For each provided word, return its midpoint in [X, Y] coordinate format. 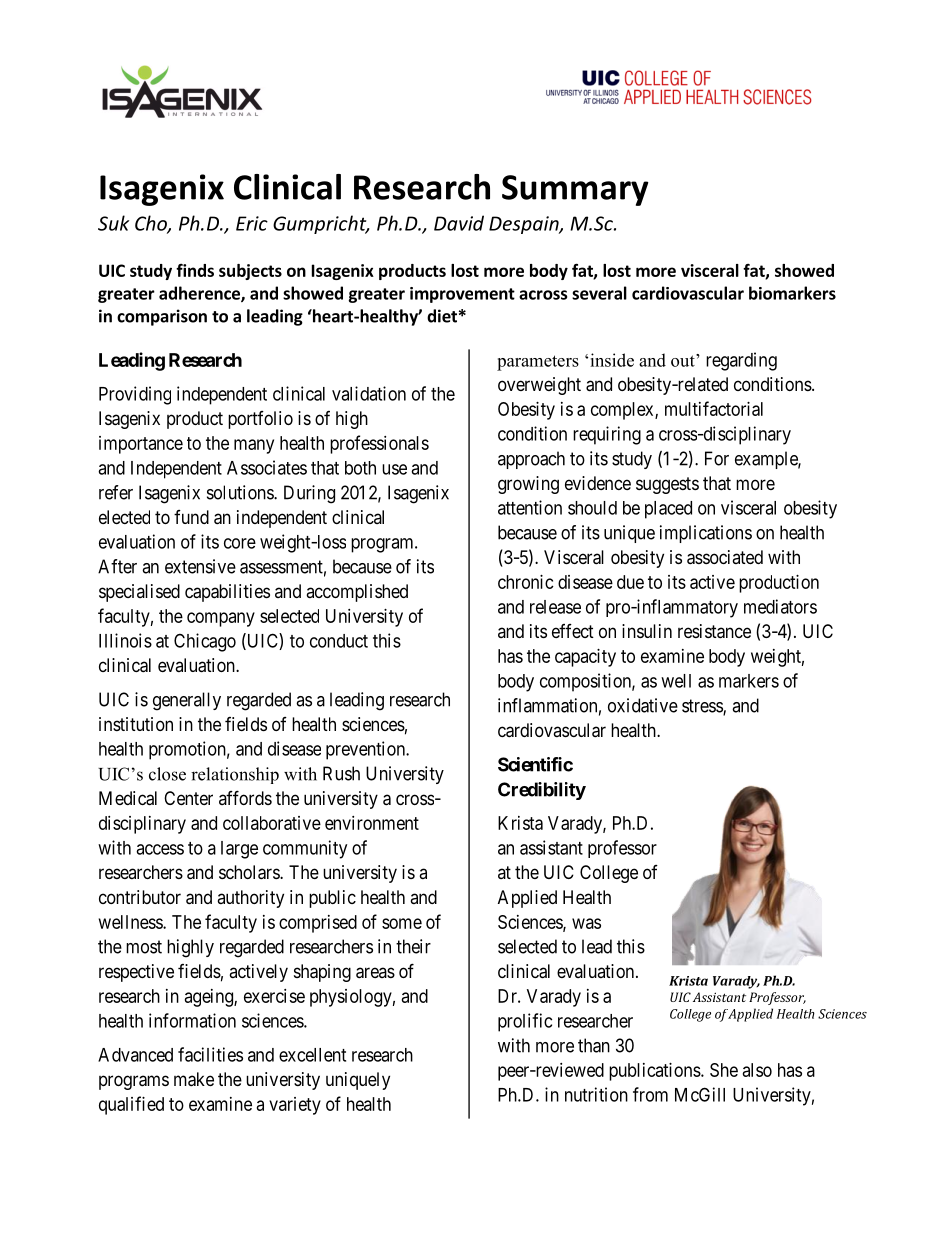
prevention [366, 750]
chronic [526, 582]
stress [703, 707]
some [402, 923]
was [586, 923]
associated [725, 557]
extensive [200, 566]
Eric [252, 223]
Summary [575, 190]
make [194, 1079]
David [459, 223]
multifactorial [714, 408]
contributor [140, 897]
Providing [135, 395]
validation [369, 393]
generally [187, 701]
